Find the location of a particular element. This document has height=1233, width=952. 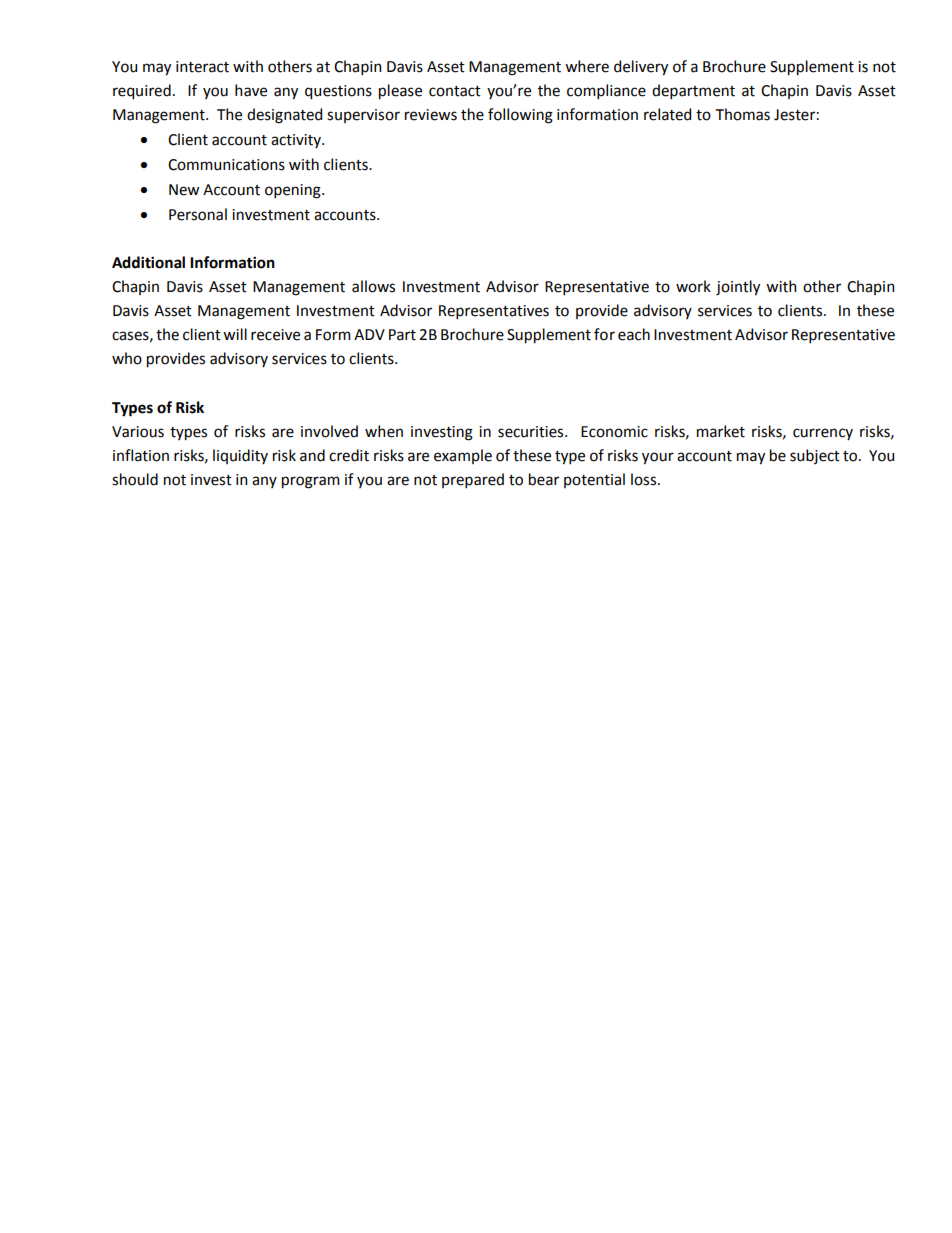

delivery is located at coordinates (641, 68).
